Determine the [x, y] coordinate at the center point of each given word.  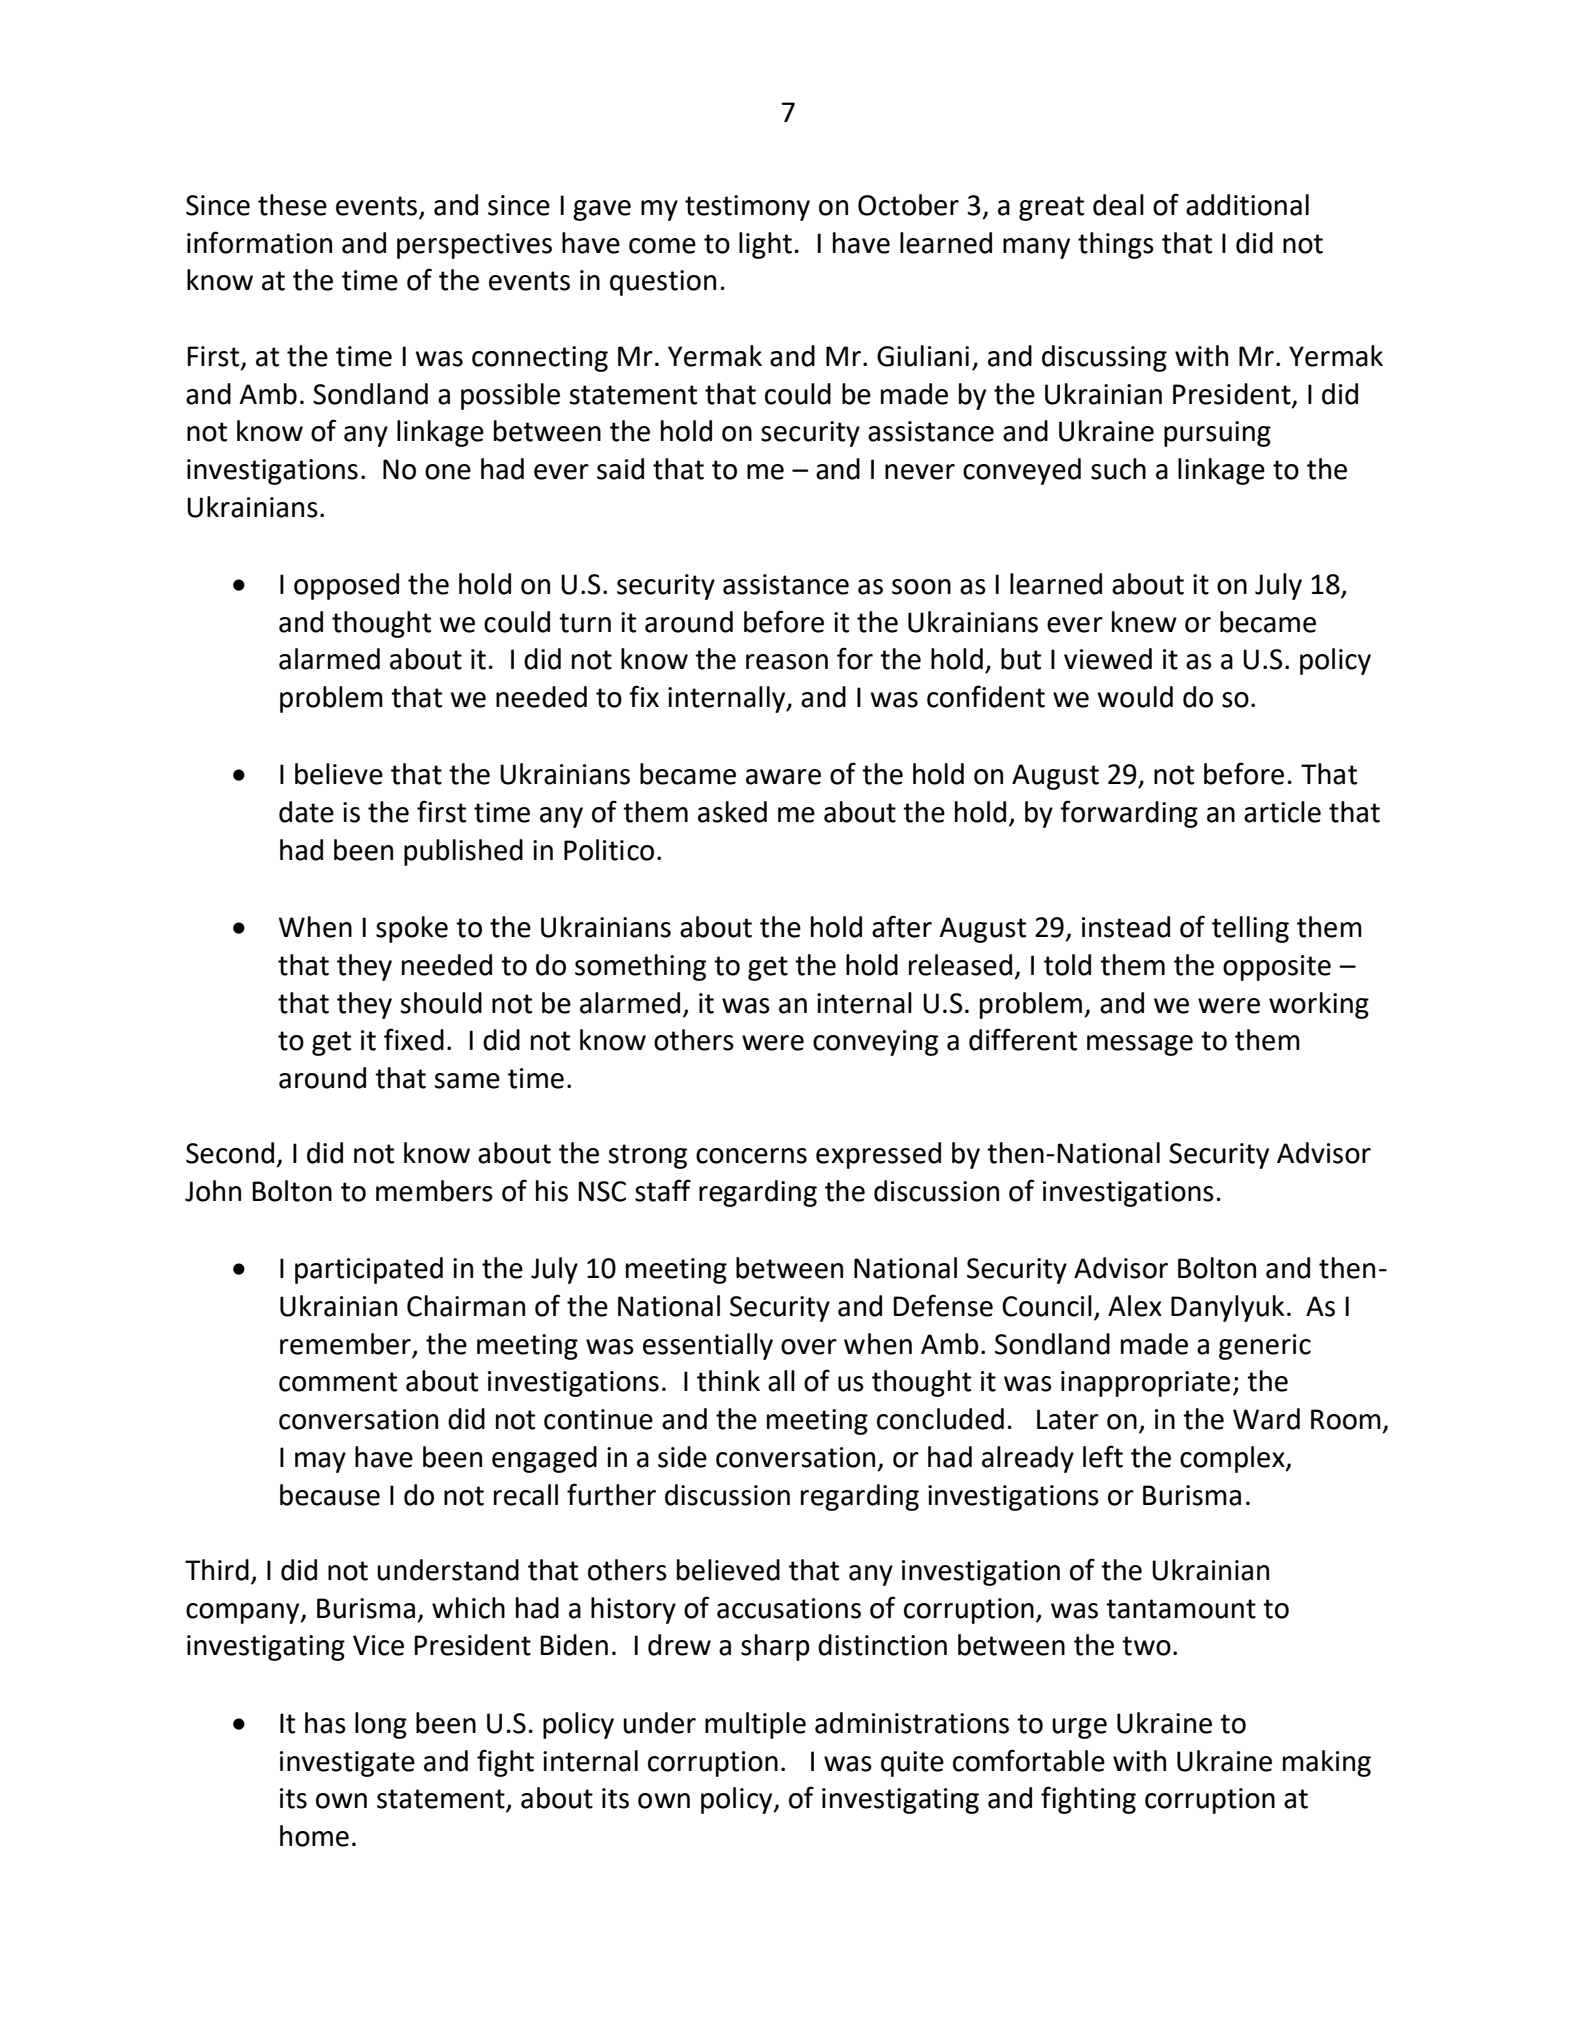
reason [787, 662]
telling [1250, 929]
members [434, 1191]
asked [732, 812]
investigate [347, 1764]
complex [1233, 1459]
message [1140, 1045]
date [306, 812]
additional [1247, 205]
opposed [346, 586]
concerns [751, 1156]
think [728, 1381]
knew [1144, 622]
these [292, 205]
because [330, 1495]
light [765, 245]
